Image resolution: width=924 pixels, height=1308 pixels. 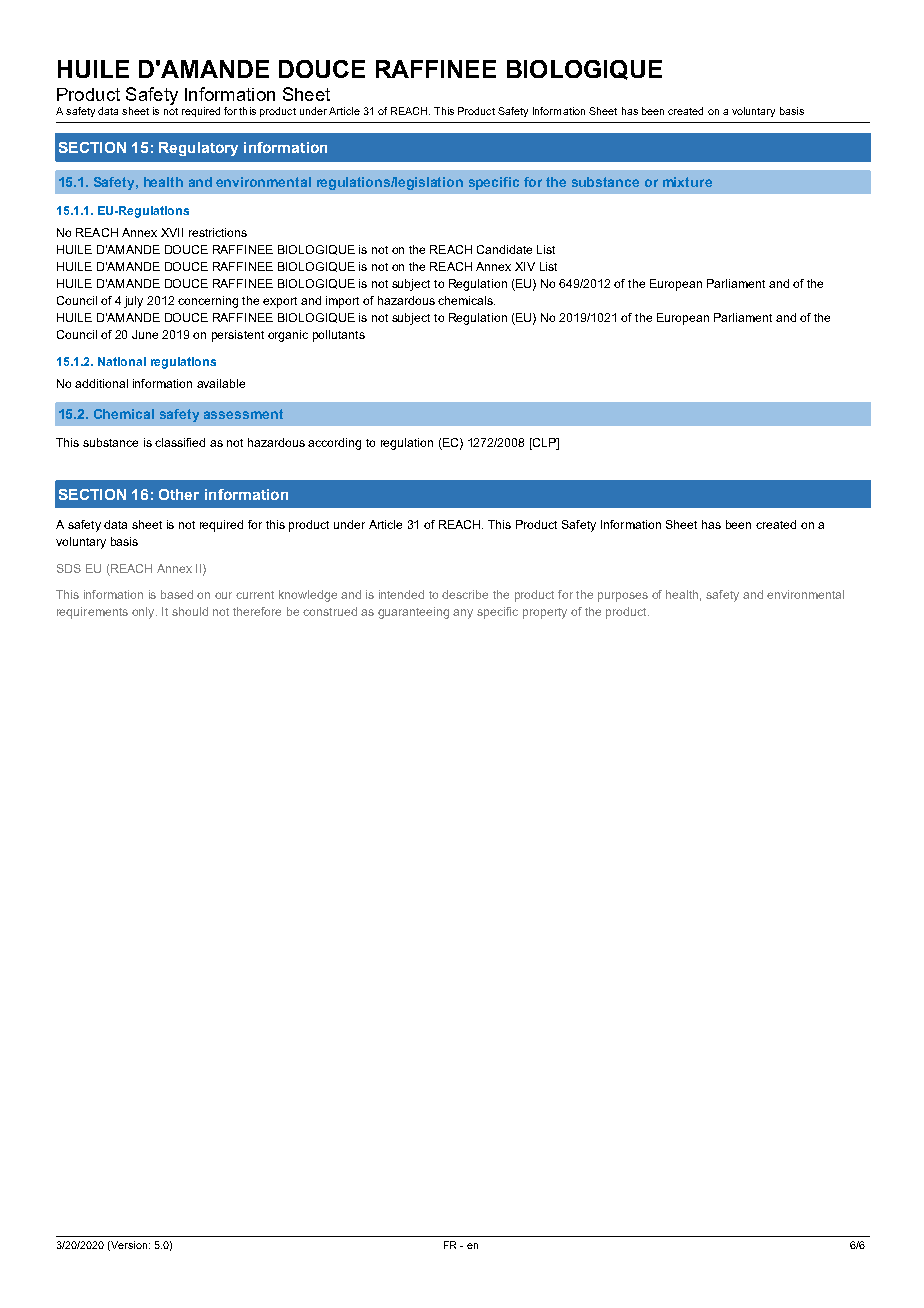 What do you see at coordinates (334, 444) in the page?
I see `according` at bounding box center [334, 444].
